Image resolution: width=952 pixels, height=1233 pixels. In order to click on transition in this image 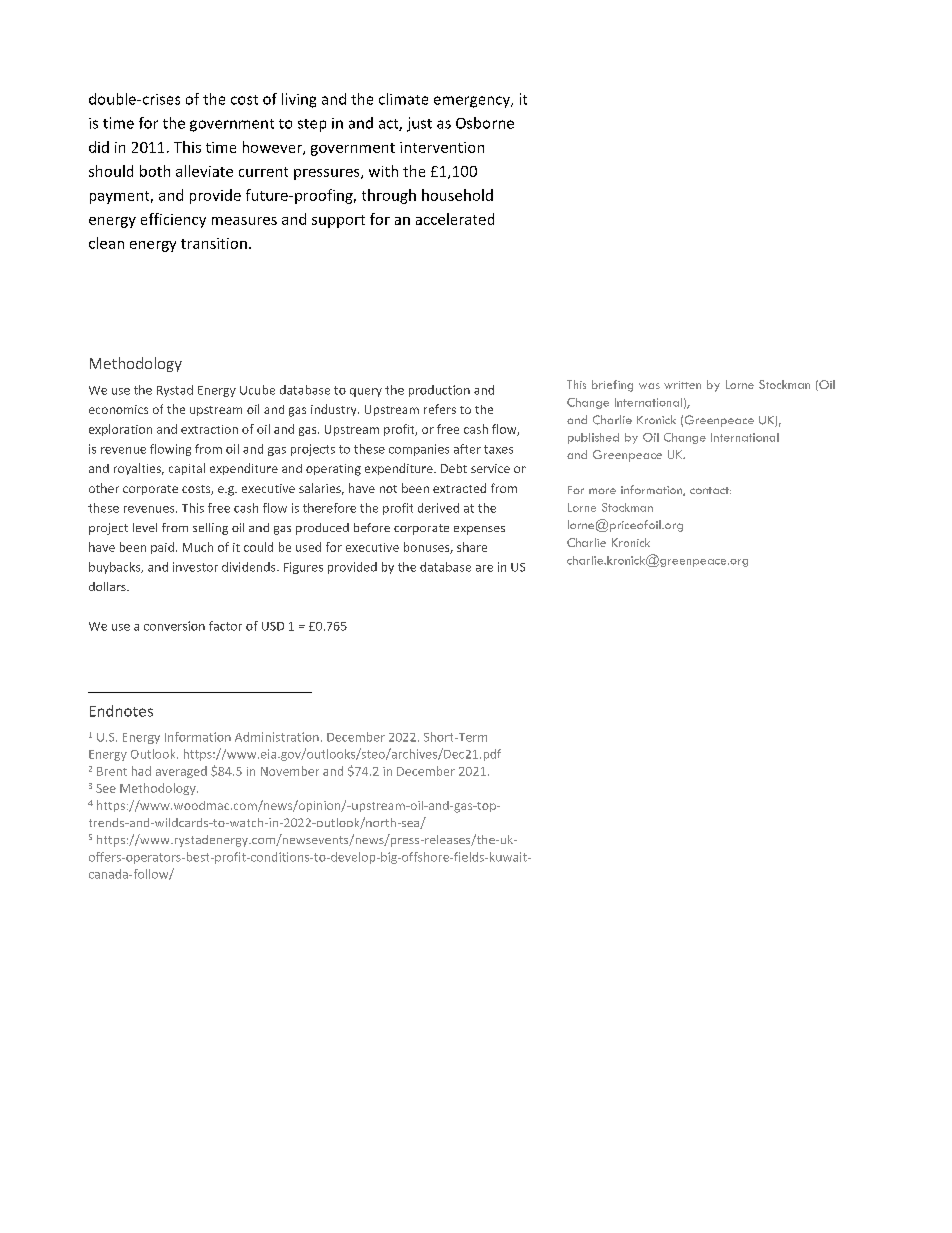, I will do `click(214, 243)`.
